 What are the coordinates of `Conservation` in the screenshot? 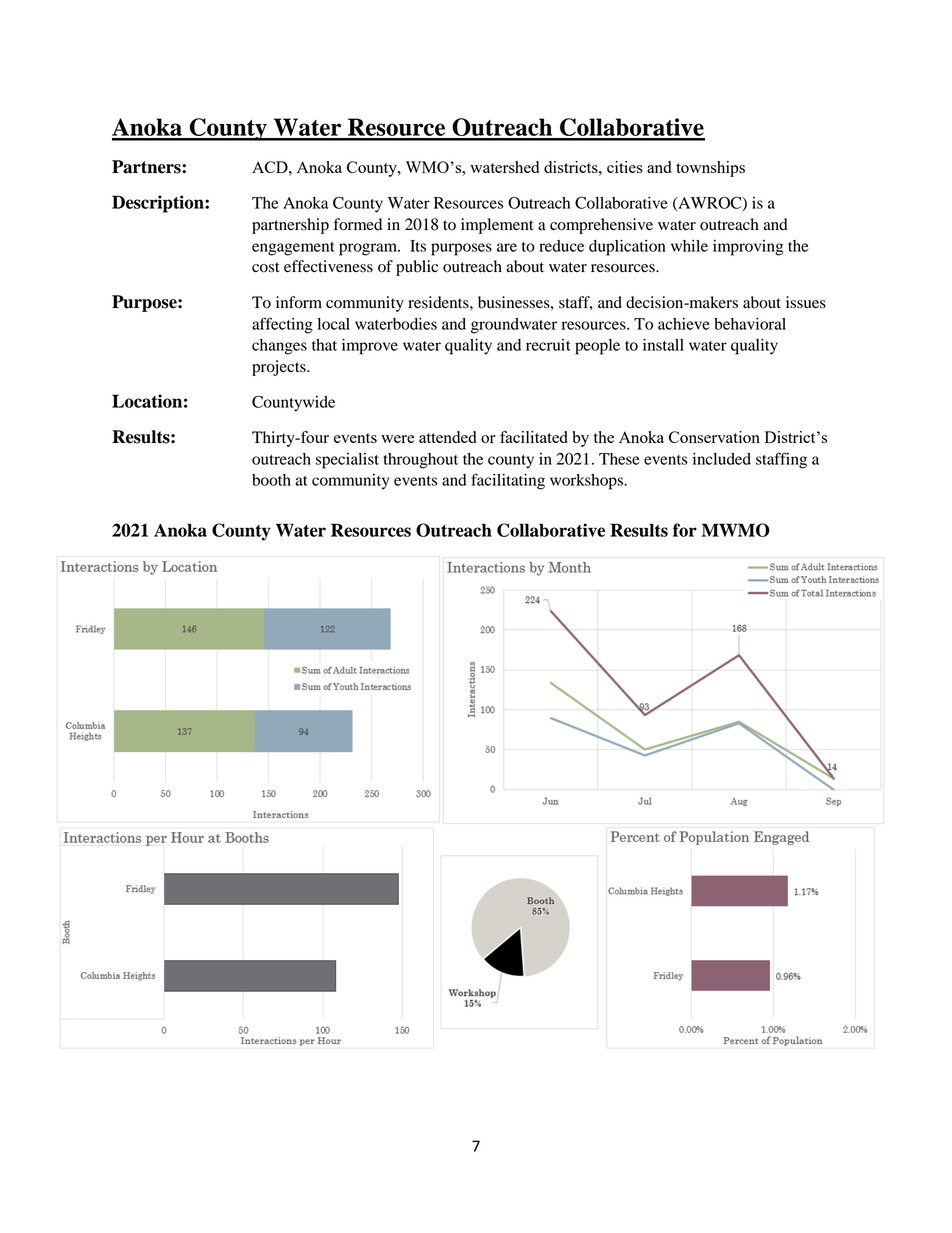 It's located at (714, 437).
